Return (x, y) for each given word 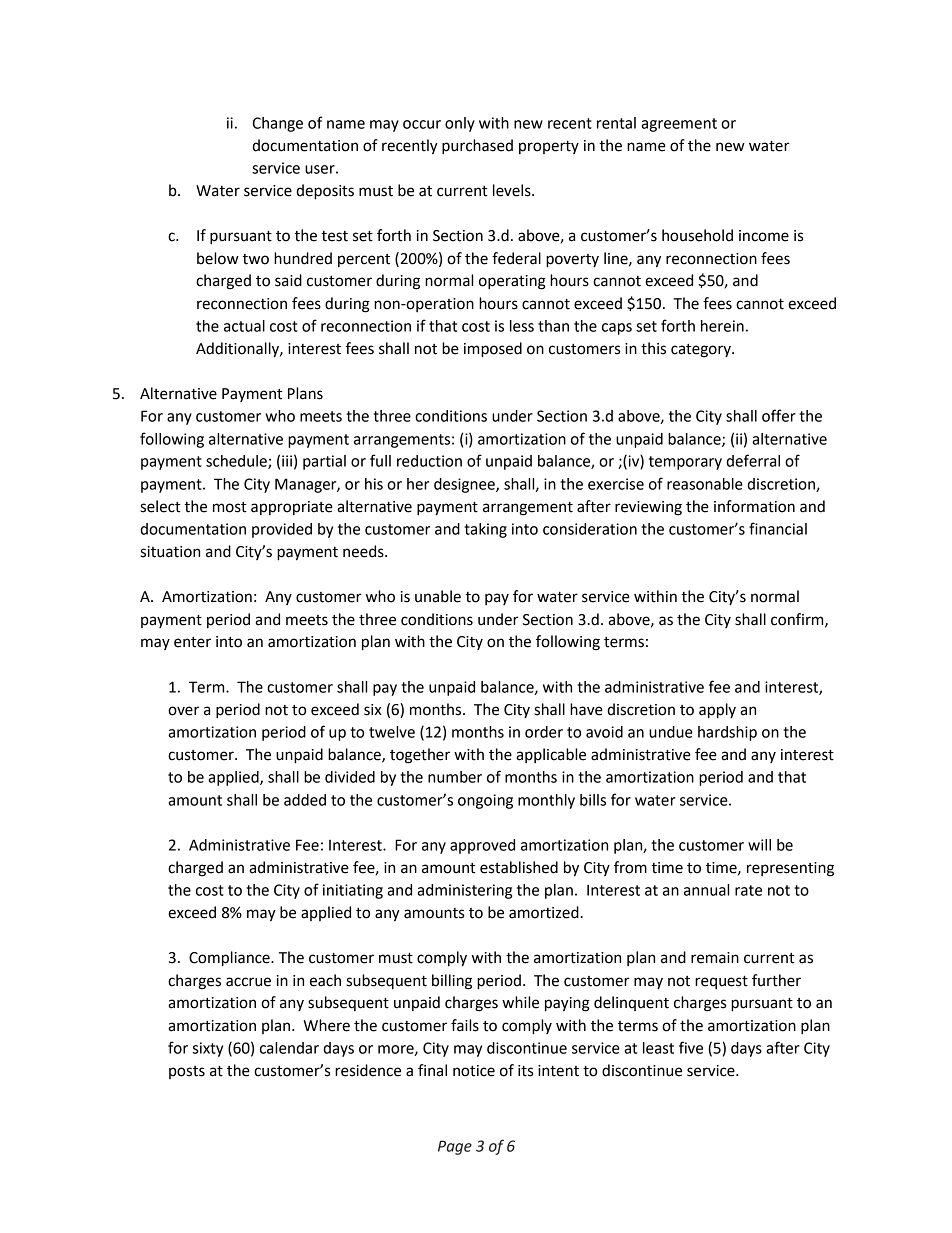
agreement (679, 125)
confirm (798, 620)
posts (187, 1072)
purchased (477, 147)
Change (277, 124)
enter (192, 642)
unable (438, 596)
